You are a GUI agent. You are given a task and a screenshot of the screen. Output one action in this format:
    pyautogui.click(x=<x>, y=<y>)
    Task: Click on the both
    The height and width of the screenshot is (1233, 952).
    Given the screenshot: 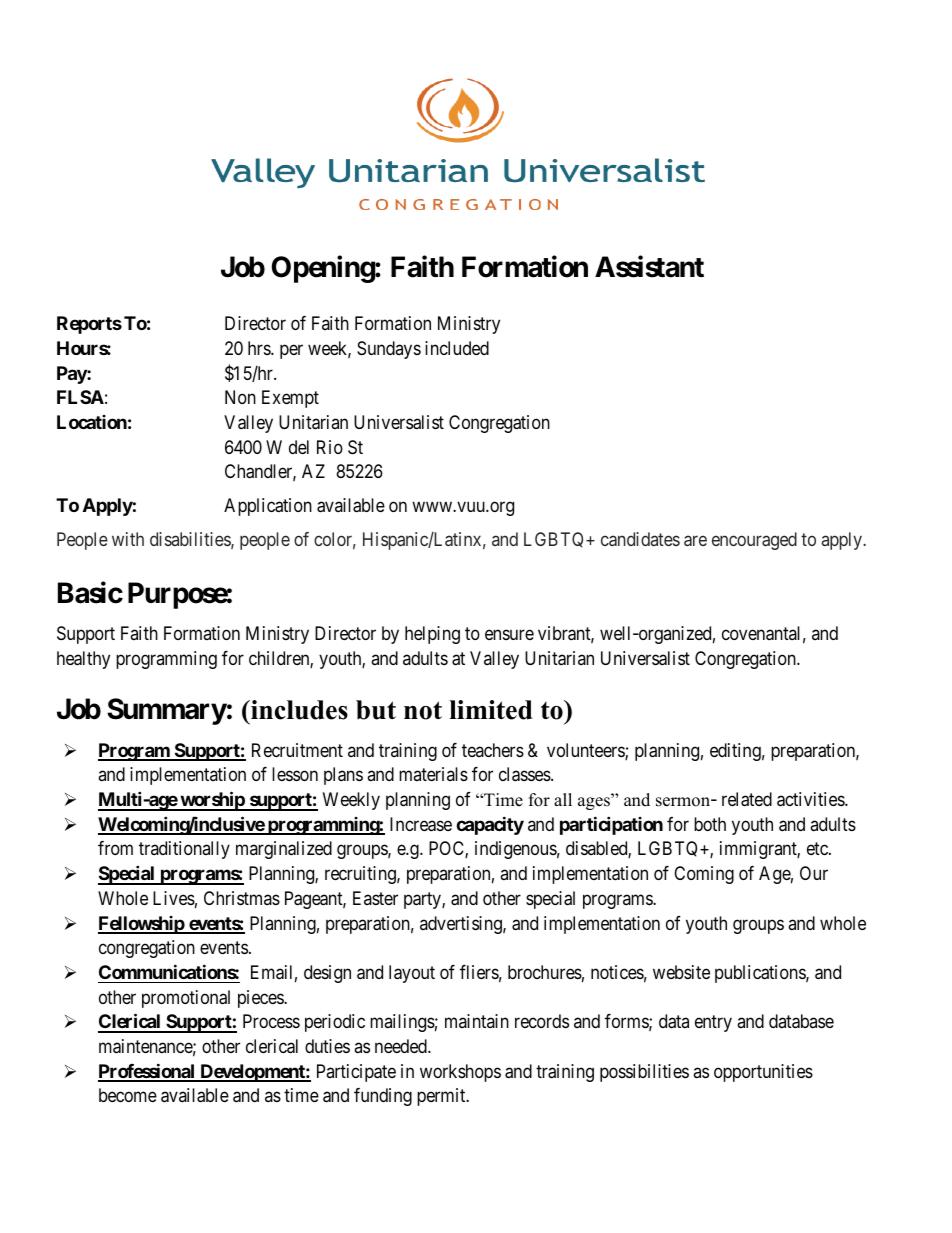 What is the action you would take?
    pyautogui.click(x=710, y=824)
